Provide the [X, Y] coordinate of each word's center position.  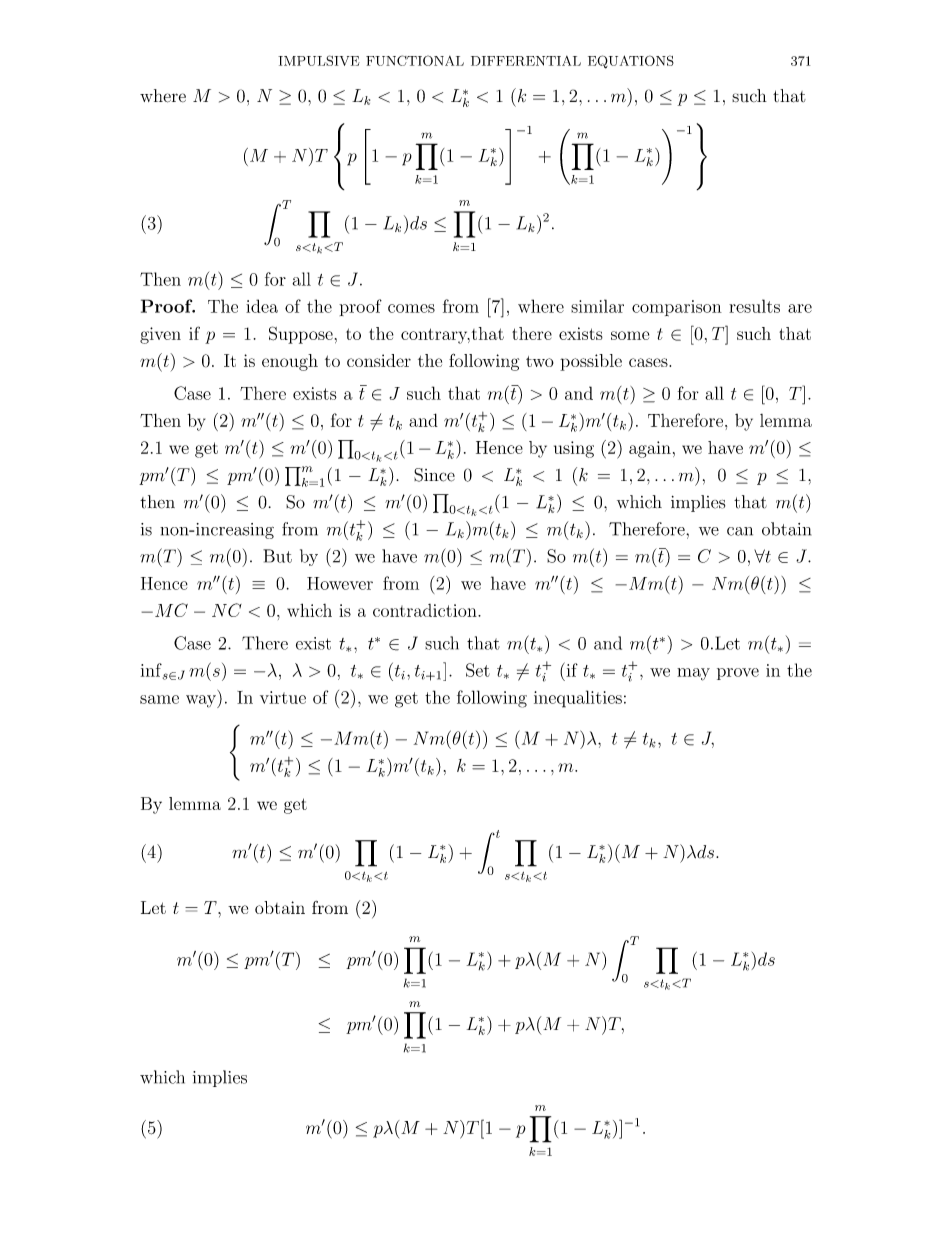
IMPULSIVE [319, 60]
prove [738, 674]
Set [478, 670]
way [202, 701]
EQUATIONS [631, 62]
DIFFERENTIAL [526, 61]
